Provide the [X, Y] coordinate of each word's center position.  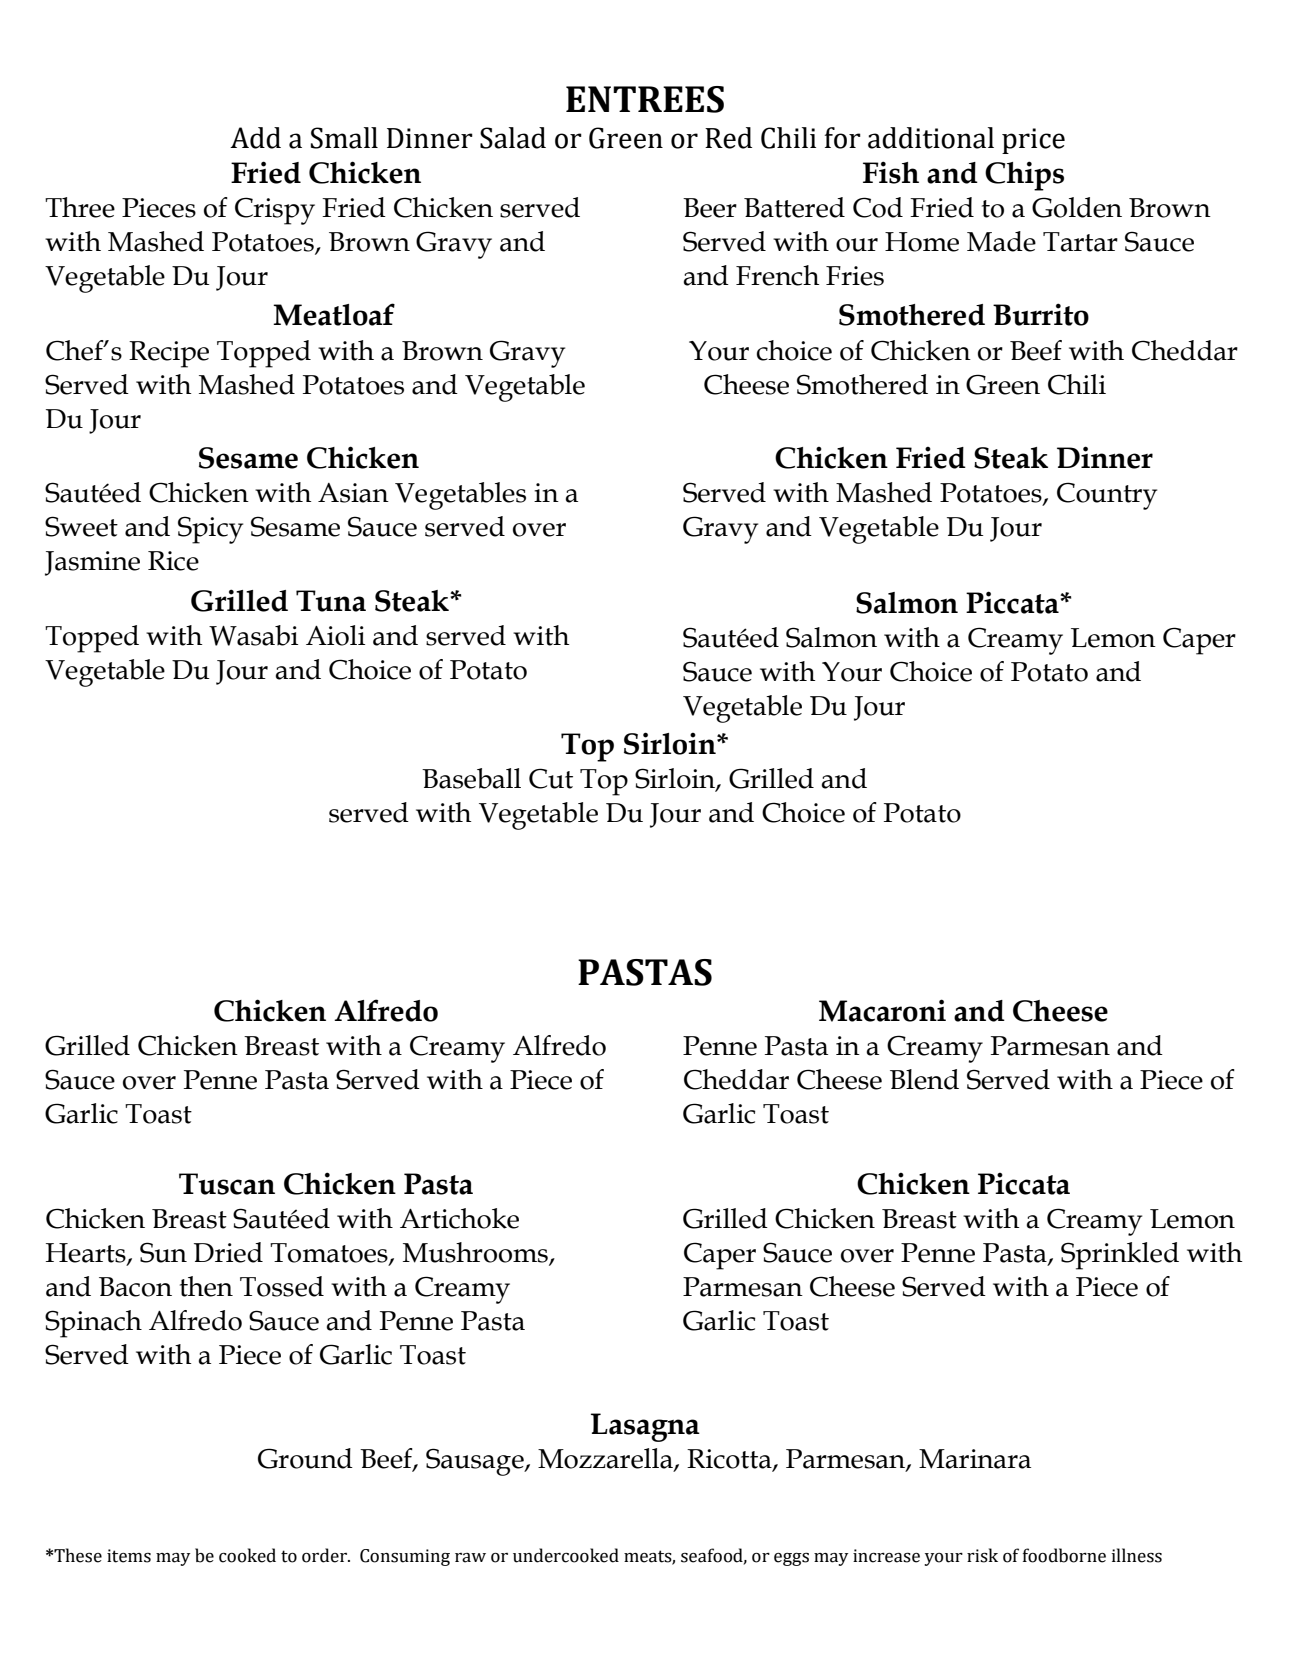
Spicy [210, 530]
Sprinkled [1120, 1256]
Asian [353, 493]
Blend [924, 1079]
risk [982, 1555]
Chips [1024, 176]
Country [1107, 496]
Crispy [275, 211]
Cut [551, 778]
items [129, 1556]
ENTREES [645, 99]
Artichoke [459, 1218]
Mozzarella [606, 1459]
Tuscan [227, 1184]
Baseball [471, 778]
